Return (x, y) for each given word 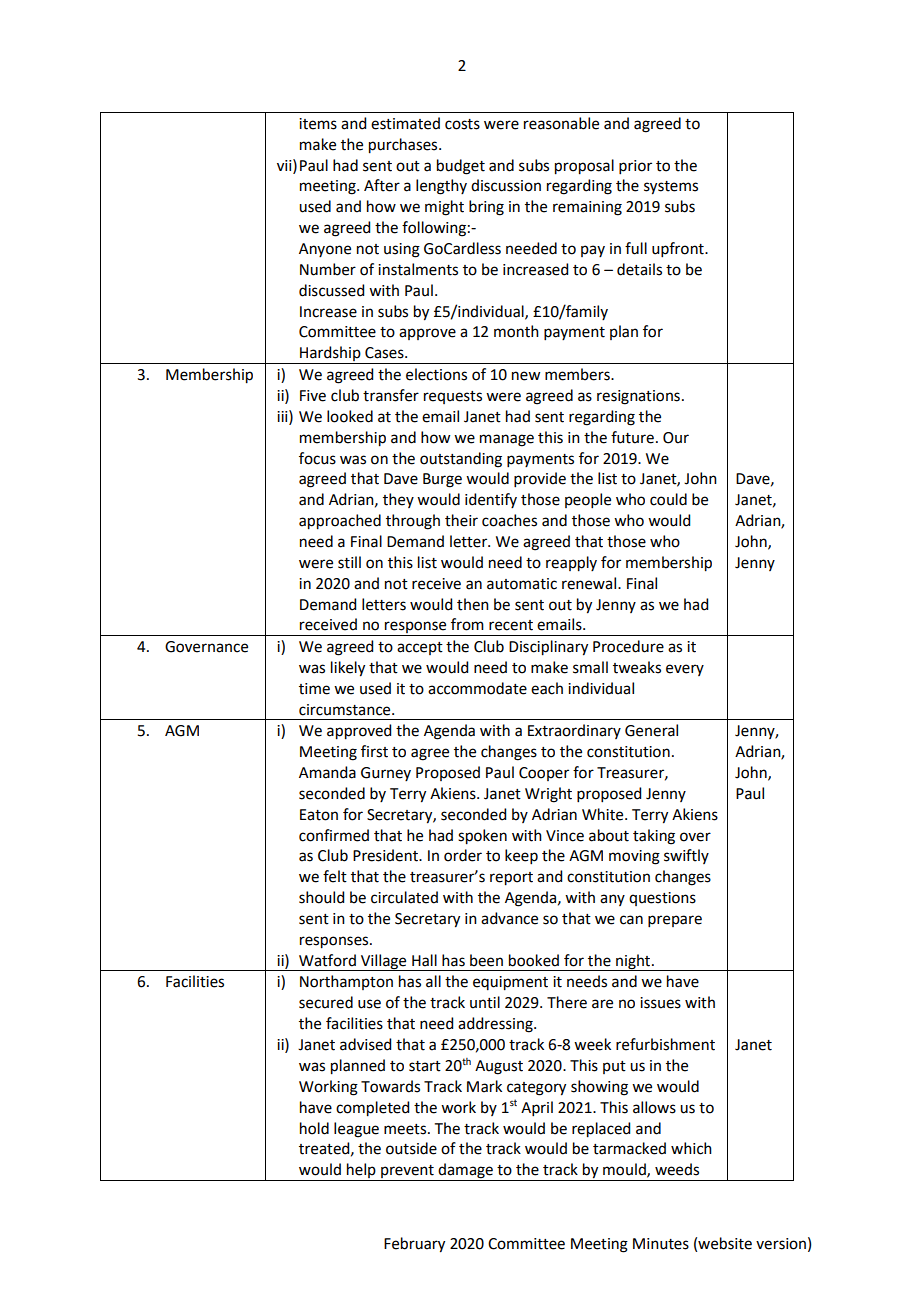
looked (350, 416)
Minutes (661, 1244)
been (486, 960)
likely (348, 669)
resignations (638, 397)
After (382, 185)
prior (635, 167)
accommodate (477, 688)
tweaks (637, 667)
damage (466, 1172)
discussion (506, 185)
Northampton (346, 982)
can (631, 920)
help (361, 1172)
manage (507, 440)
